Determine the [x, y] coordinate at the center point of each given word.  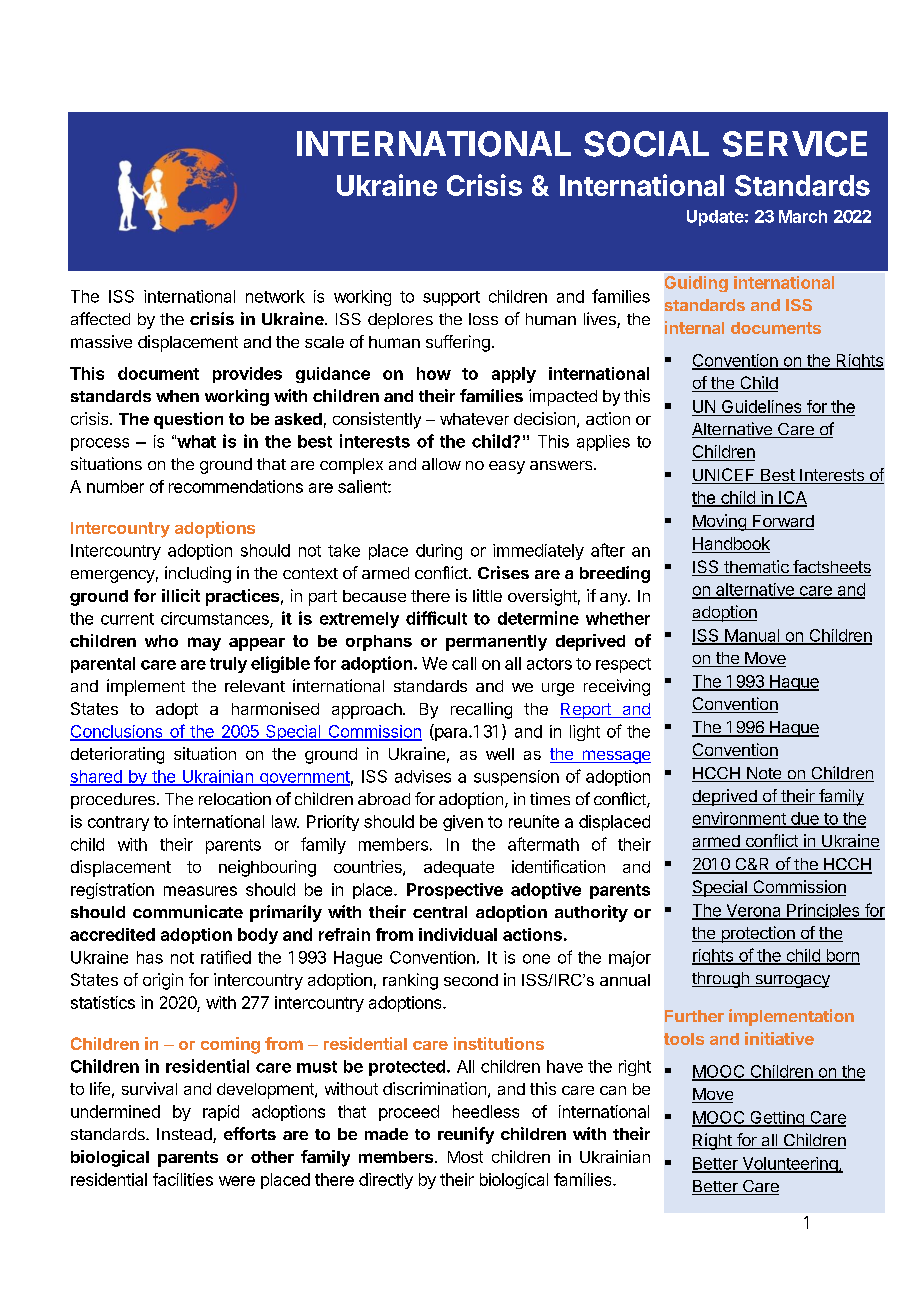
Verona [753, 911]
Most [465, 1157]
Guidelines [761, 406]
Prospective [455, 891]
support [451, 298]
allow [441, 464]
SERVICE [795, 144]
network [275, 296]
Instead [185, 1135]
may [204, 644]
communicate [188, 911]
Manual [752, 636]
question [188, 420]
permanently [496, 643]
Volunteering [789, 1165]
